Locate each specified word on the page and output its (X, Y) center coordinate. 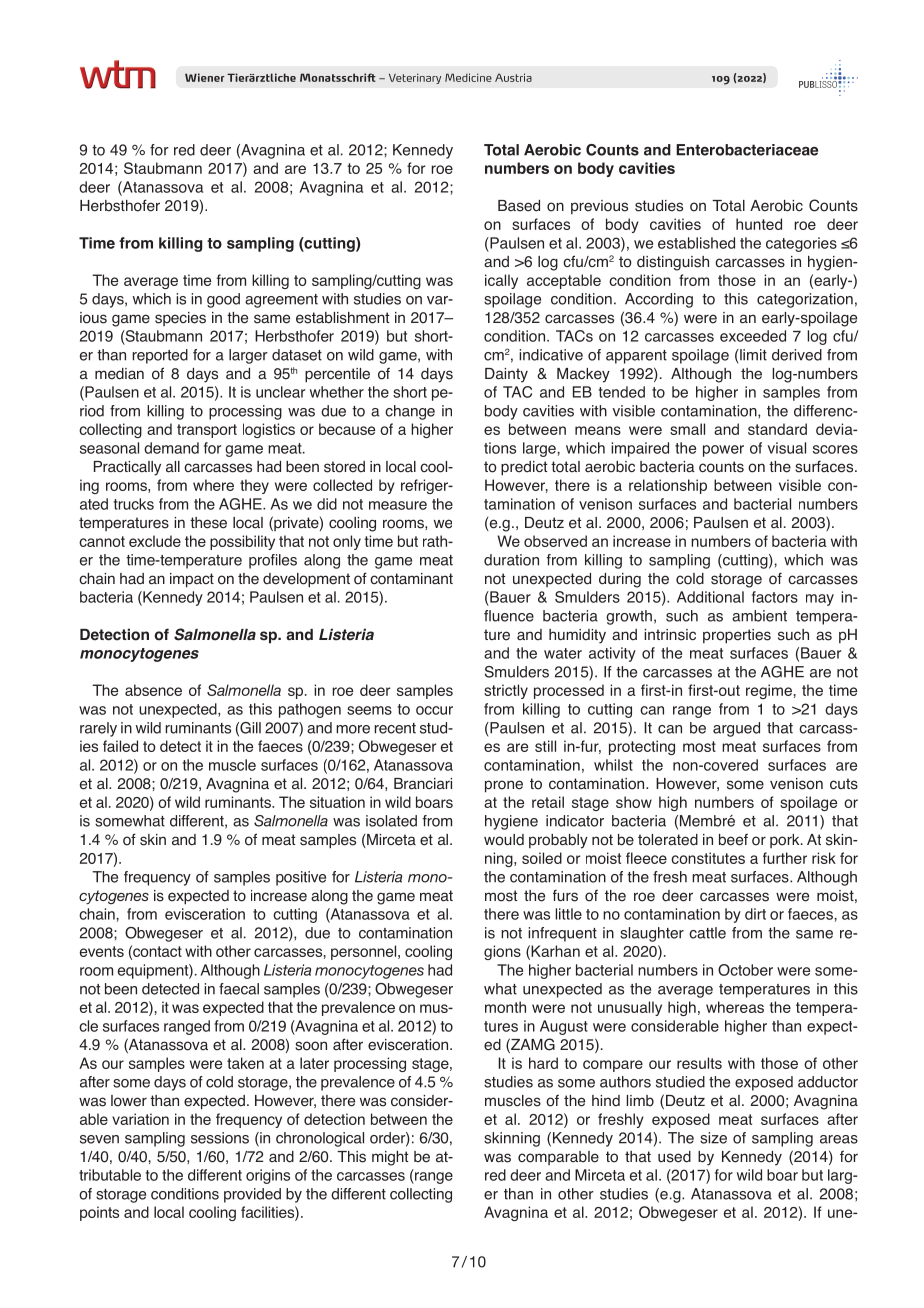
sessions (220, 1138)
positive (301, 878)
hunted (759, 224)
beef (733, 839)
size (713, 1138)
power (723, 451)
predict (524, 468)
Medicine (468, 77)
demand (171, 448)
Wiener (205, 77)
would (504, 840)
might (390, 1158)
